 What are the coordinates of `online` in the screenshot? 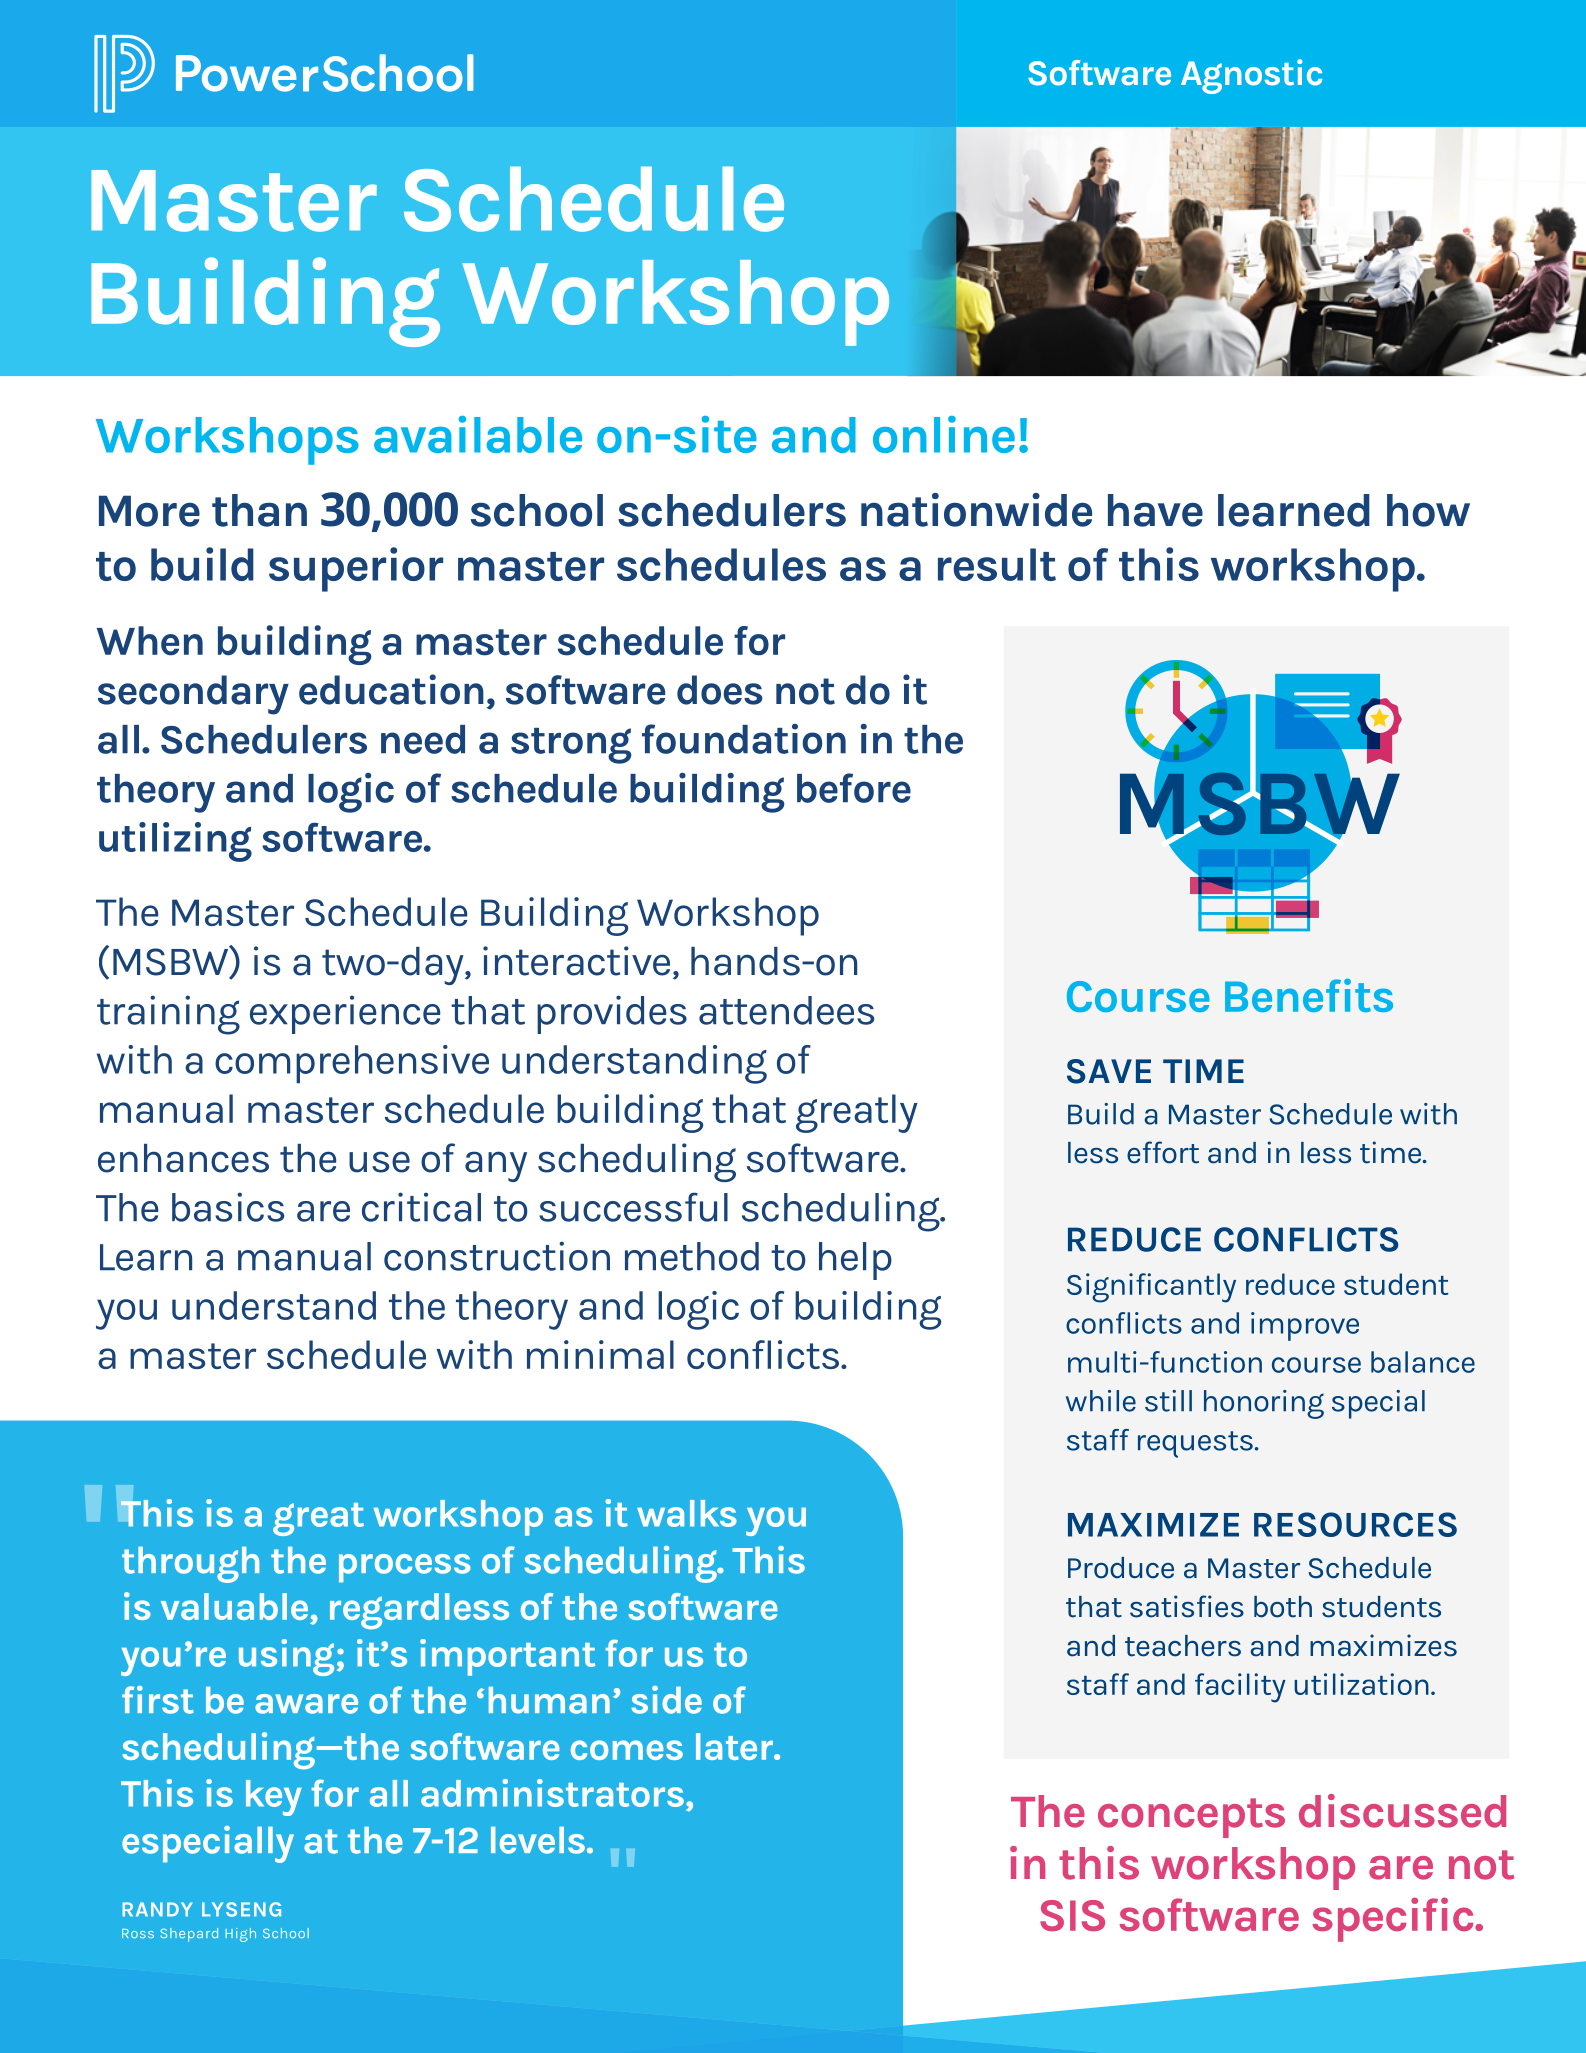 It's located at (944, 434).
